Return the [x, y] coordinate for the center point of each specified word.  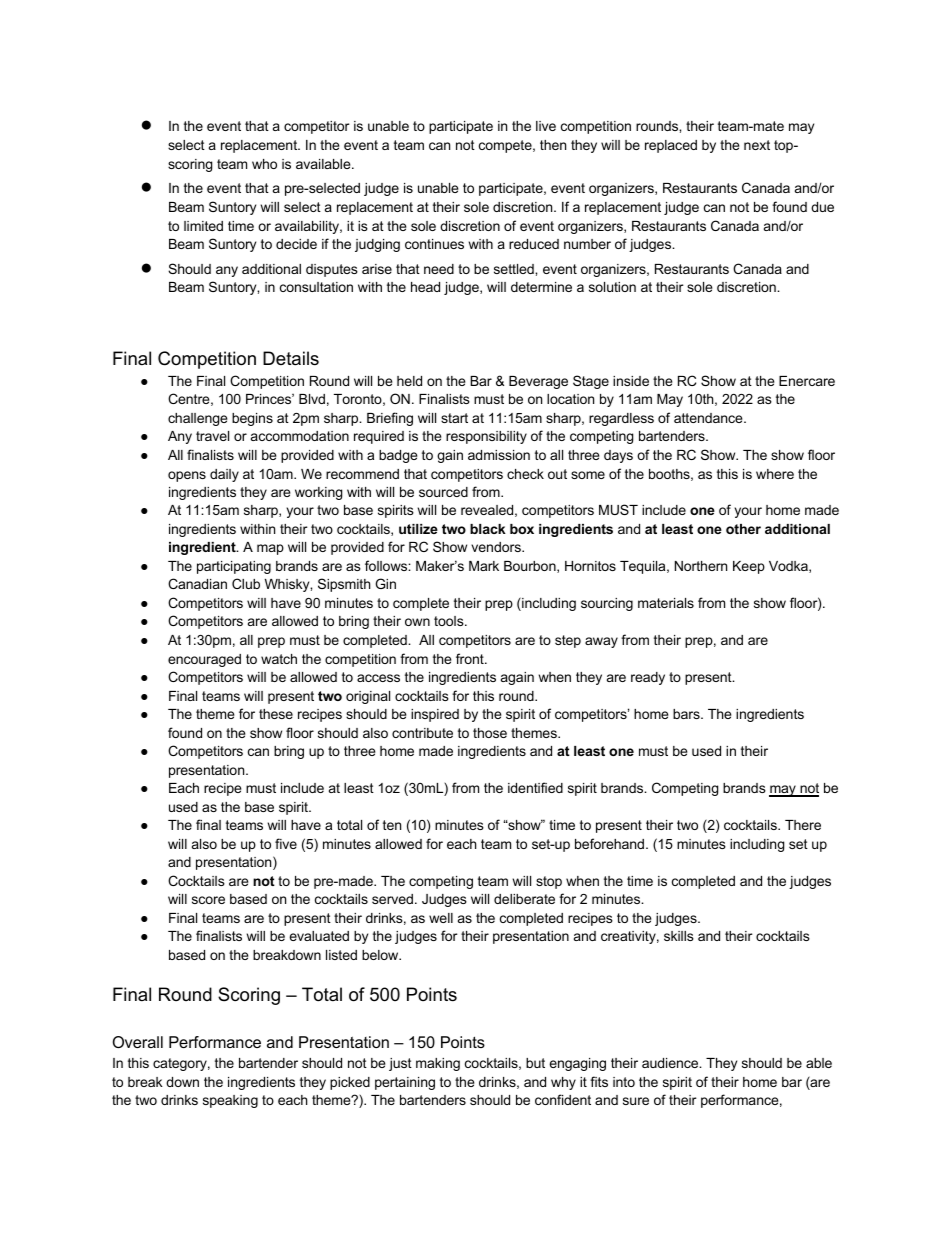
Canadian [197, 583]
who [264, 164]
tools [450, 621]
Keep [749, 567]
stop [549, 882]
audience [671, 1063]
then [553, 145]
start [454, 418]
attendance [709, 418]
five [286, 843]
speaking [230, 1101]
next [757, 145]
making [438, 1064]
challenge [197, 419]
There [803, 825]
